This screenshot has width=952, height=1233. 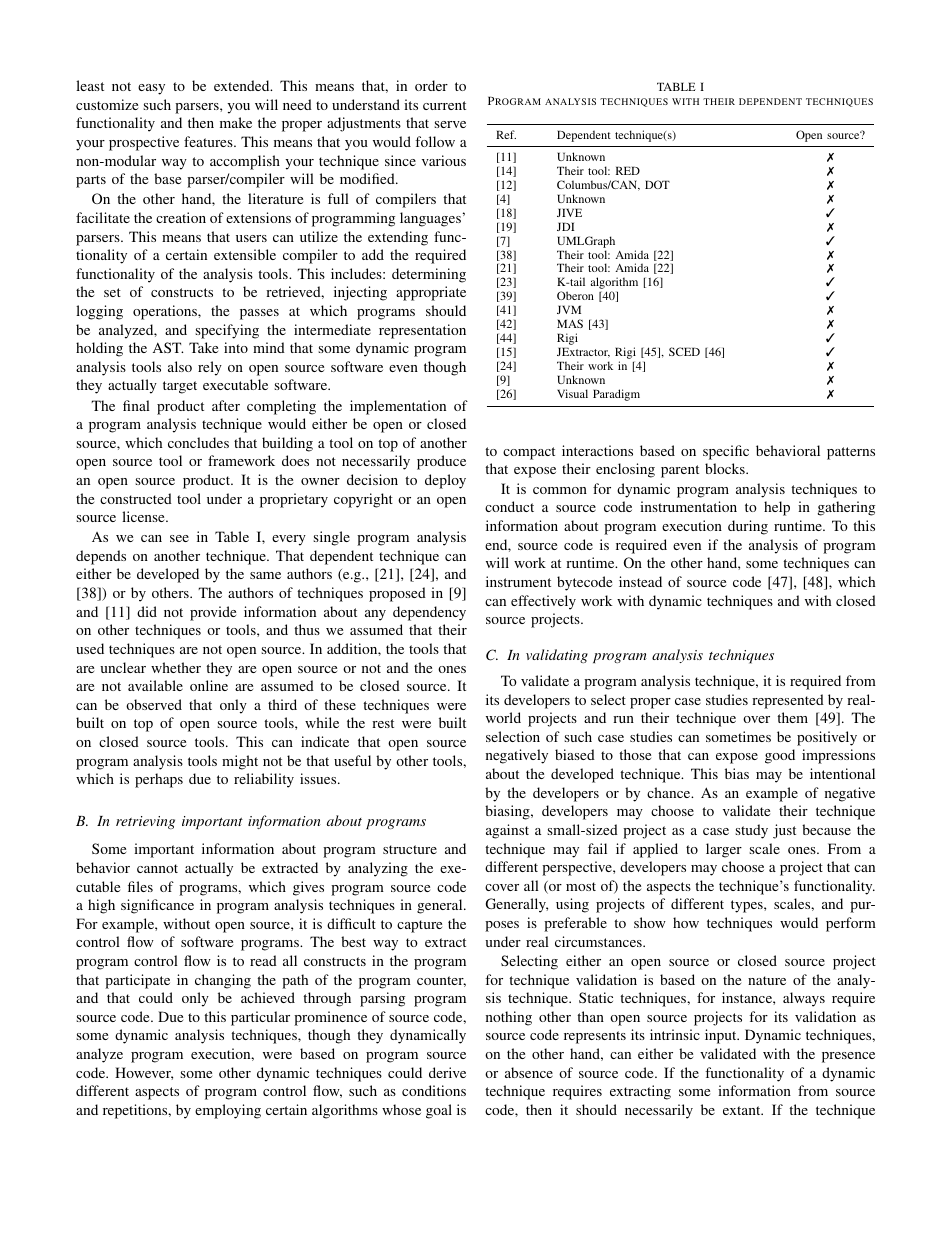 I want to click on concludes, so click(x=198, y=442).
